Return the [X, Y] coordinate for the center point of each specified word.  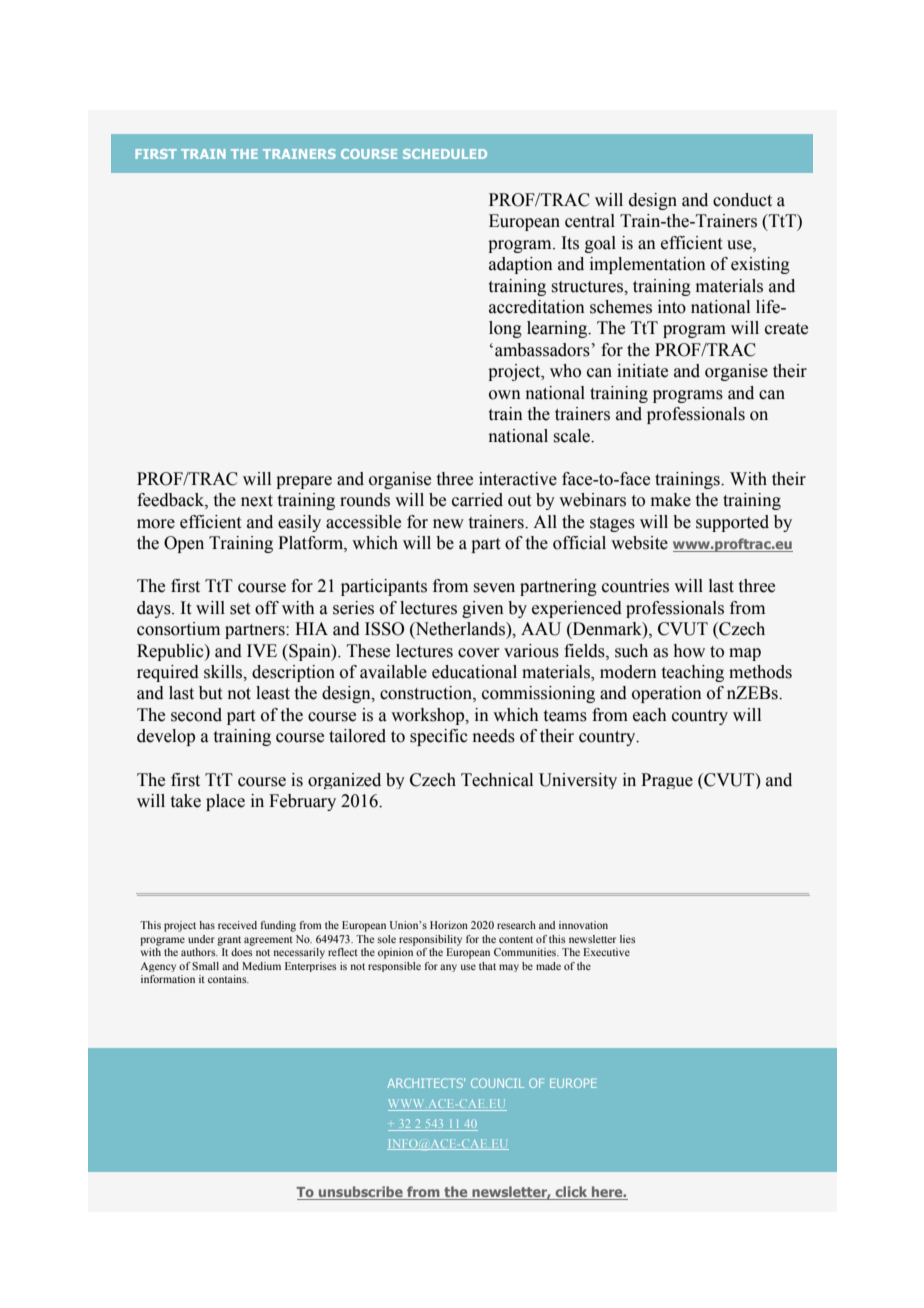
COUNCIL [497, 1083]
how [689, 651]
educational [474, 672]
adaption [521, 265]
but [210, 693]
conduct [742, 200]
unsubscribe [361, 1193]
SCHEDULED [445, 154]
